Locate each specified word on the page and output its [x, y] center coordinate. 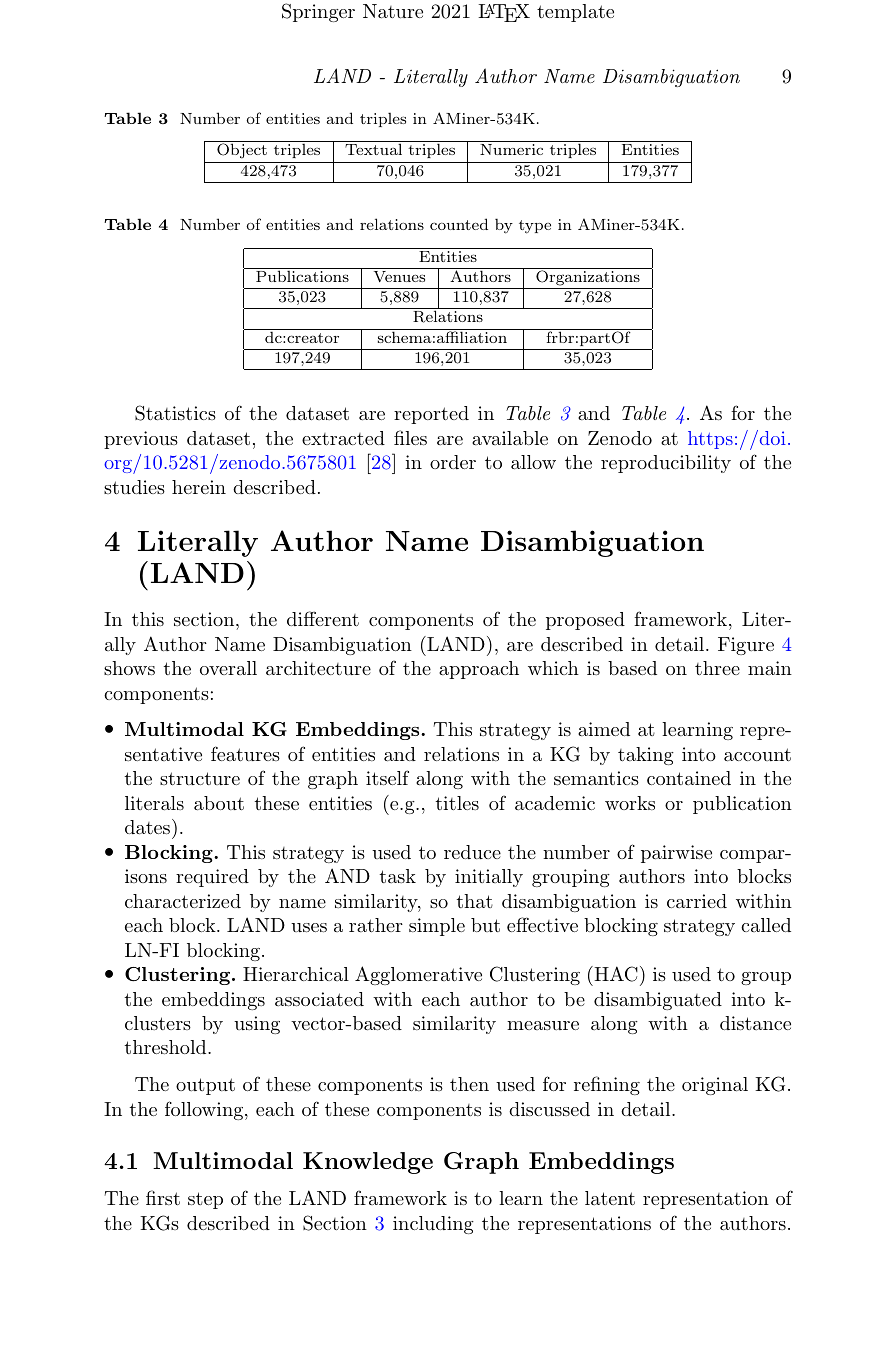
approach [479, 670]
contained [689, 778]
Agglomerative [418, 975]
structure [200, 778]
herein [199, 487]
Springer [318, 12]
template [575, 13]
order [453, 462]
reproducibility [666, 464]
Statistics [175, 413]
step [205, 1200]
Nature [393, 11]
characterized [183, 901]
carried [697, 901]
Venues [399, 276]
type [535, 227]
